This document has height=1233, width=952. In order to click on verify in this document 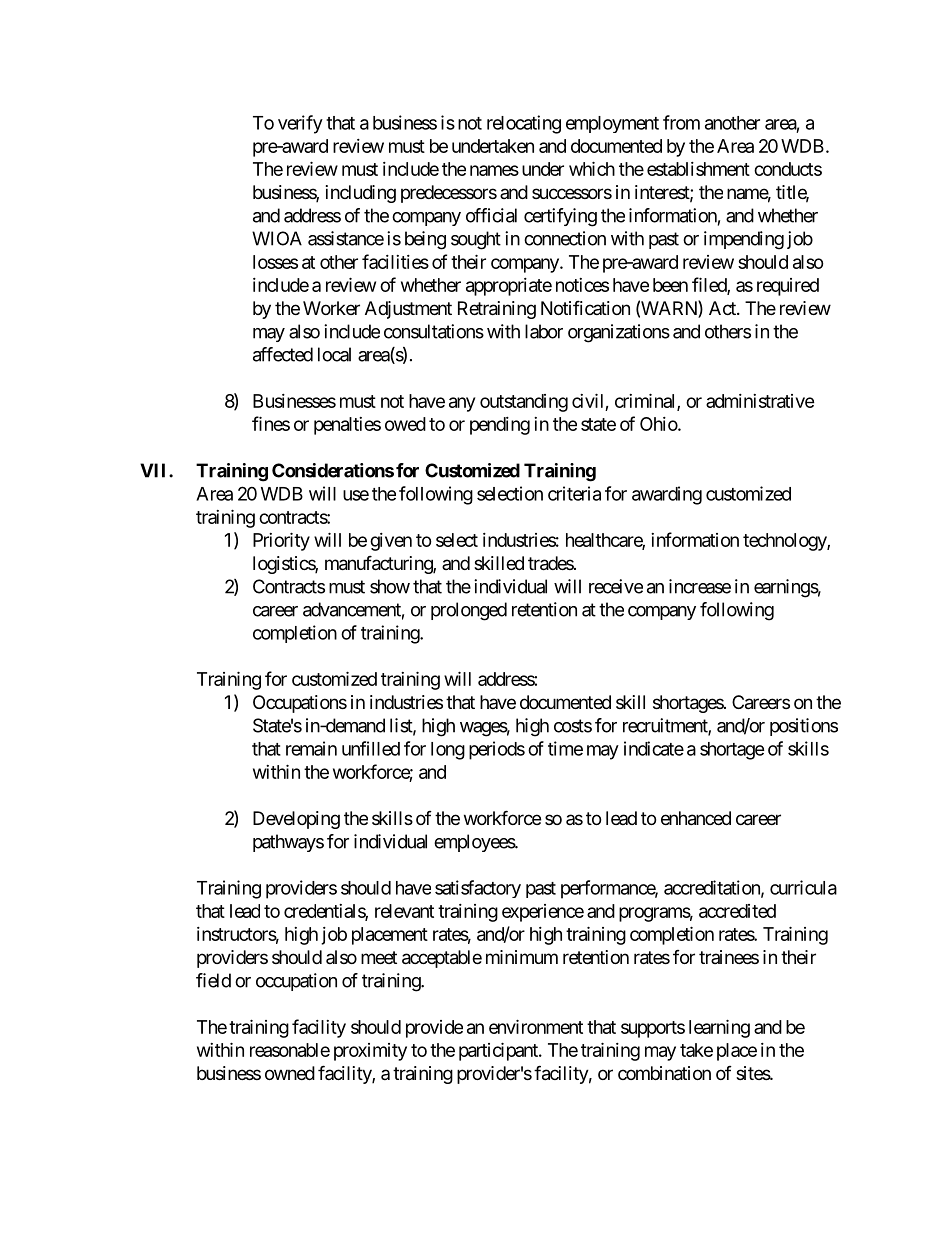, I will do `click(300, 124)`.
